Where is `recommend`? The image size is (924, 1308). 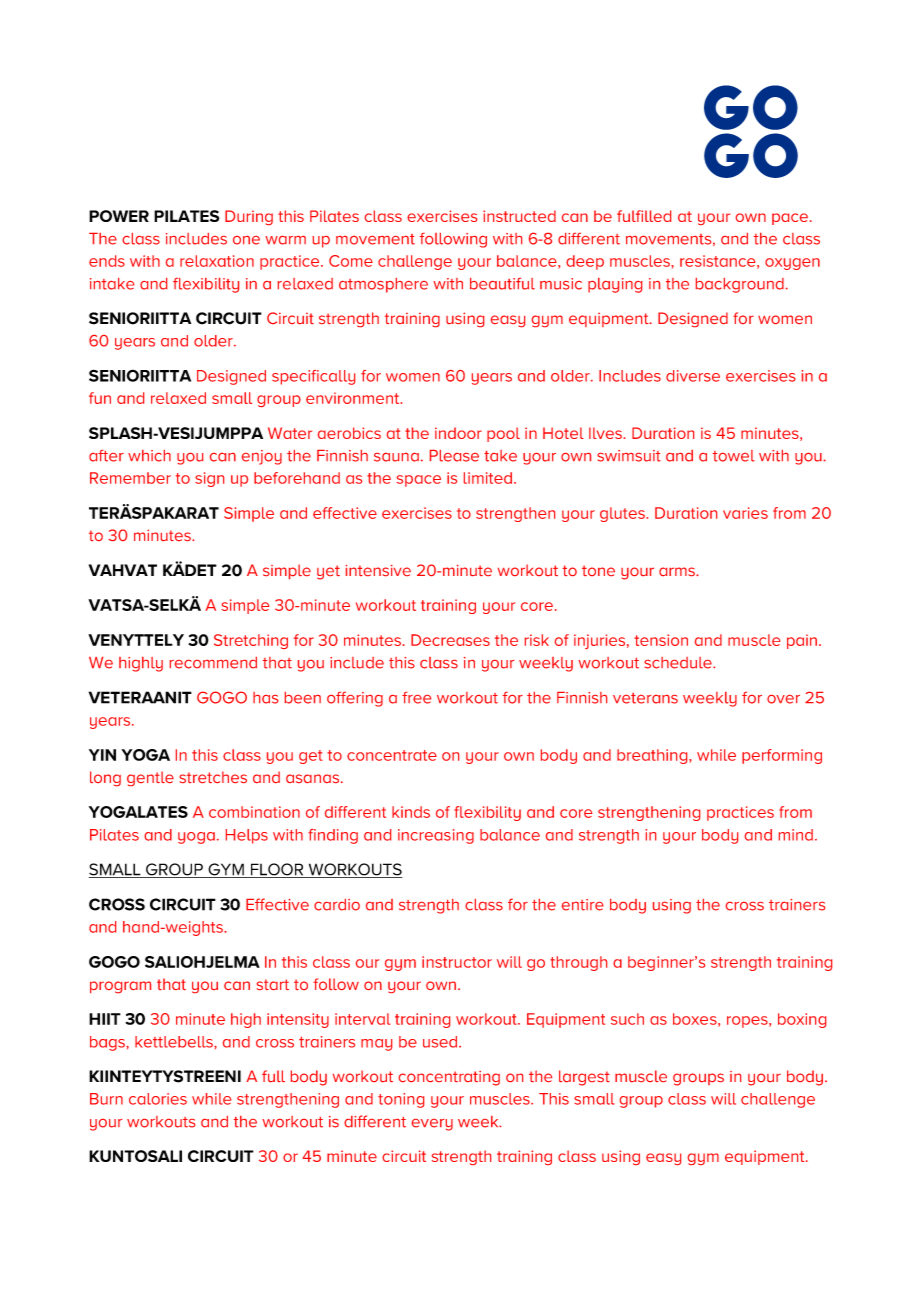 recommend is located at coordinates (213, 663).
